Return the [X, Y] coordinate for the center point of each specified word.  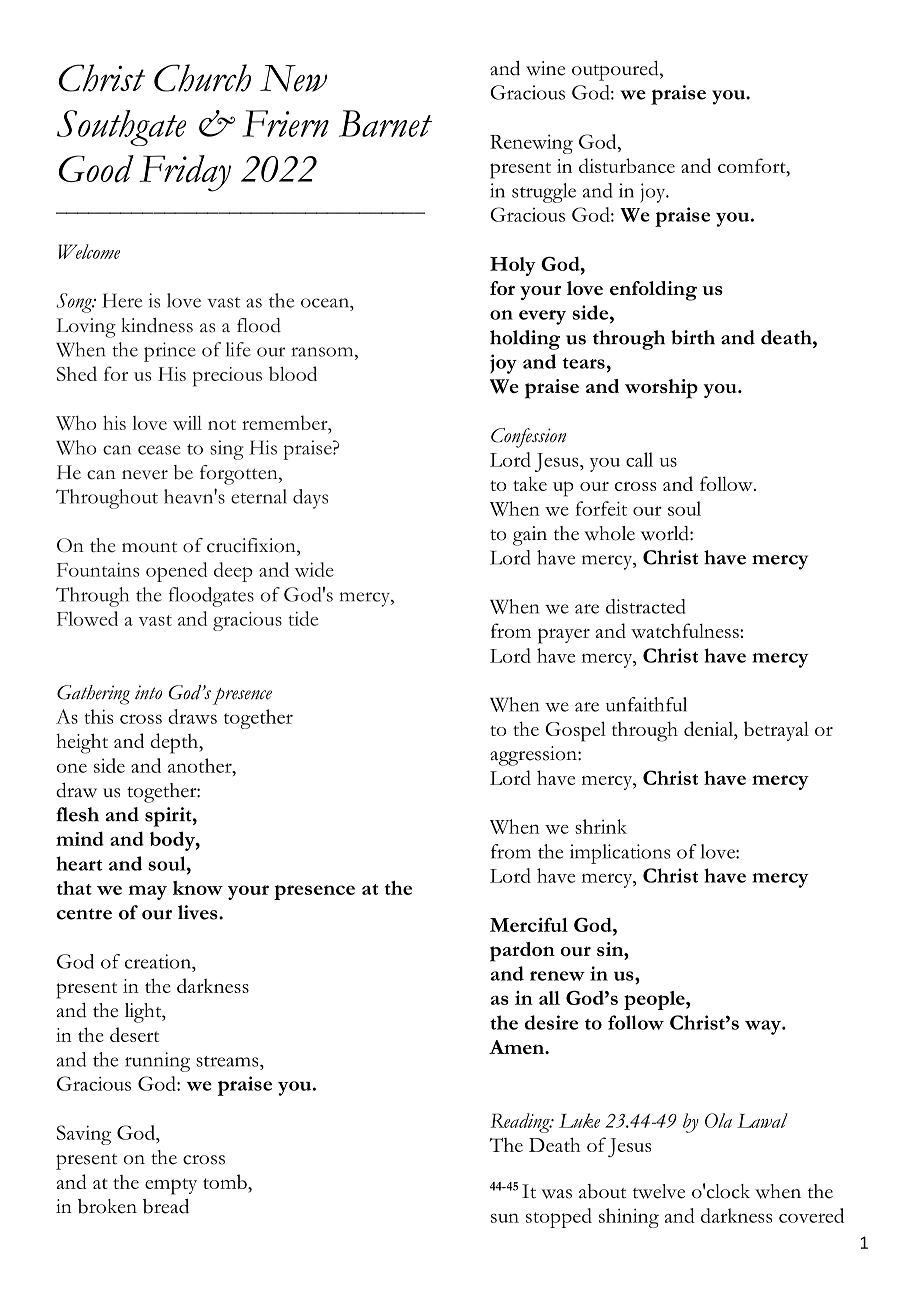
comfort [753, 165]
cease [159, 450]
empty [171, 1186]
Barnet [385, 123]
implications [620, 854]
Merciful [529, 924]
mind [80, 838]
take [530, 484]
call [639, 459]
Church [202, 78]
